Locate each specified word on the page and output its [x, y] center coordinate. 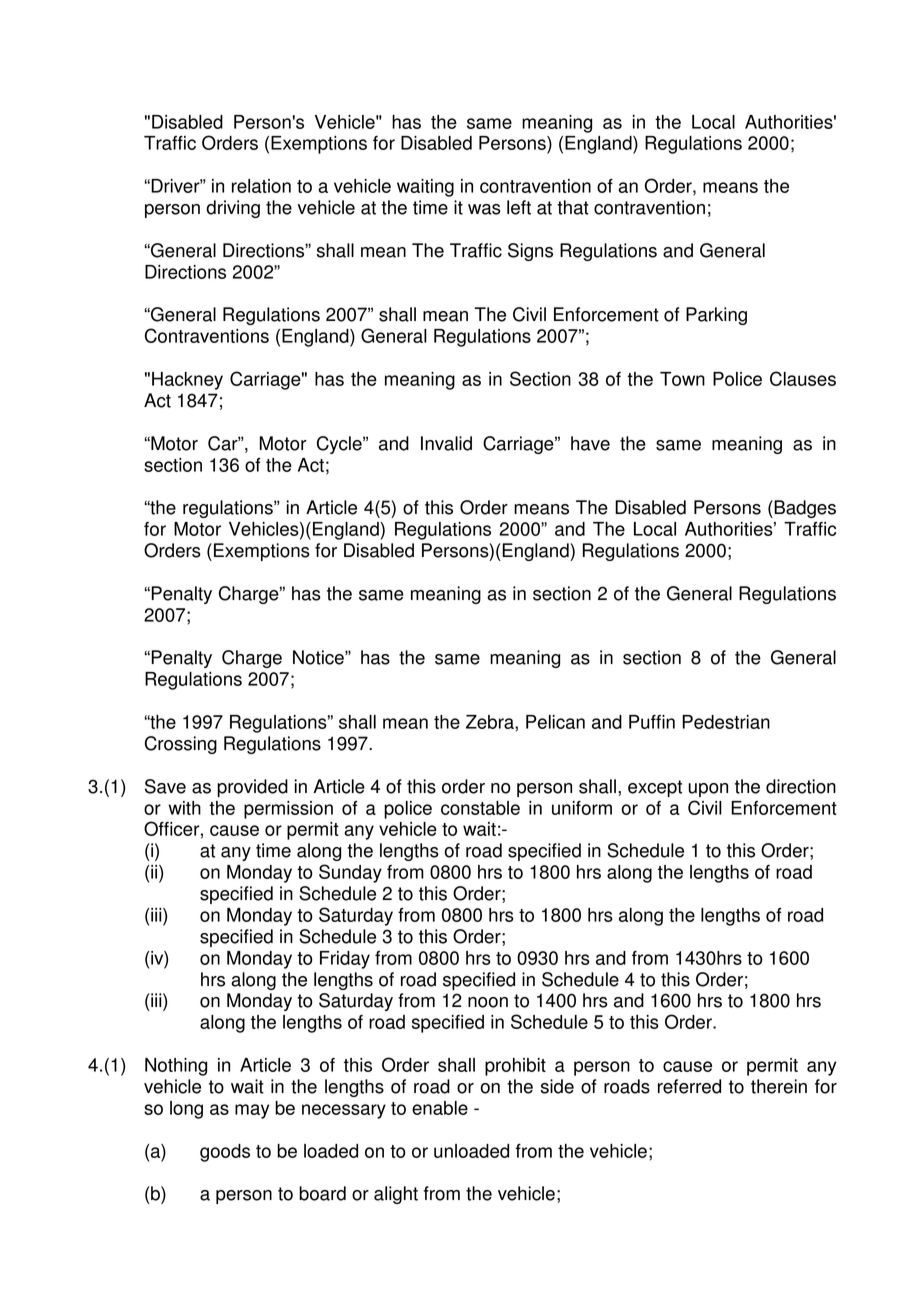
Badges [804, 509]
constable [480, 808]
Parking [716, 316]
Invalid [446, 443]
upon [708, 790]
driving [233, 209]
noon [488, 1002]
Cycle [340, 445]
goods [225, 1153]
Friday [345, 960]
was [484, 209]
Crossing [181, 745]
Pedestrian [726, 722]
